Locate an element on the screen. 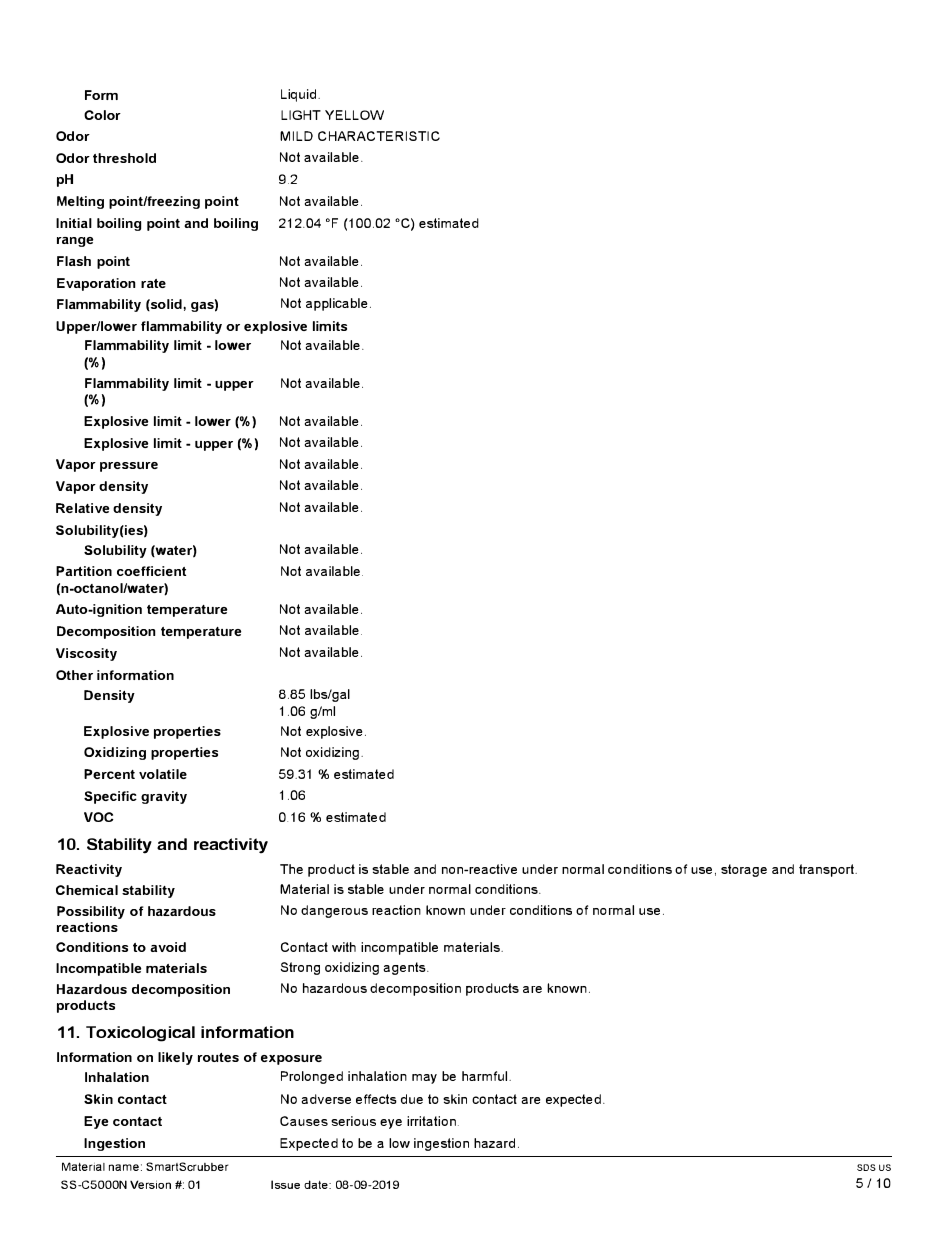 The width and height of the screenshot is (952, 1233). threshold is located at coordinates (124, 158).
